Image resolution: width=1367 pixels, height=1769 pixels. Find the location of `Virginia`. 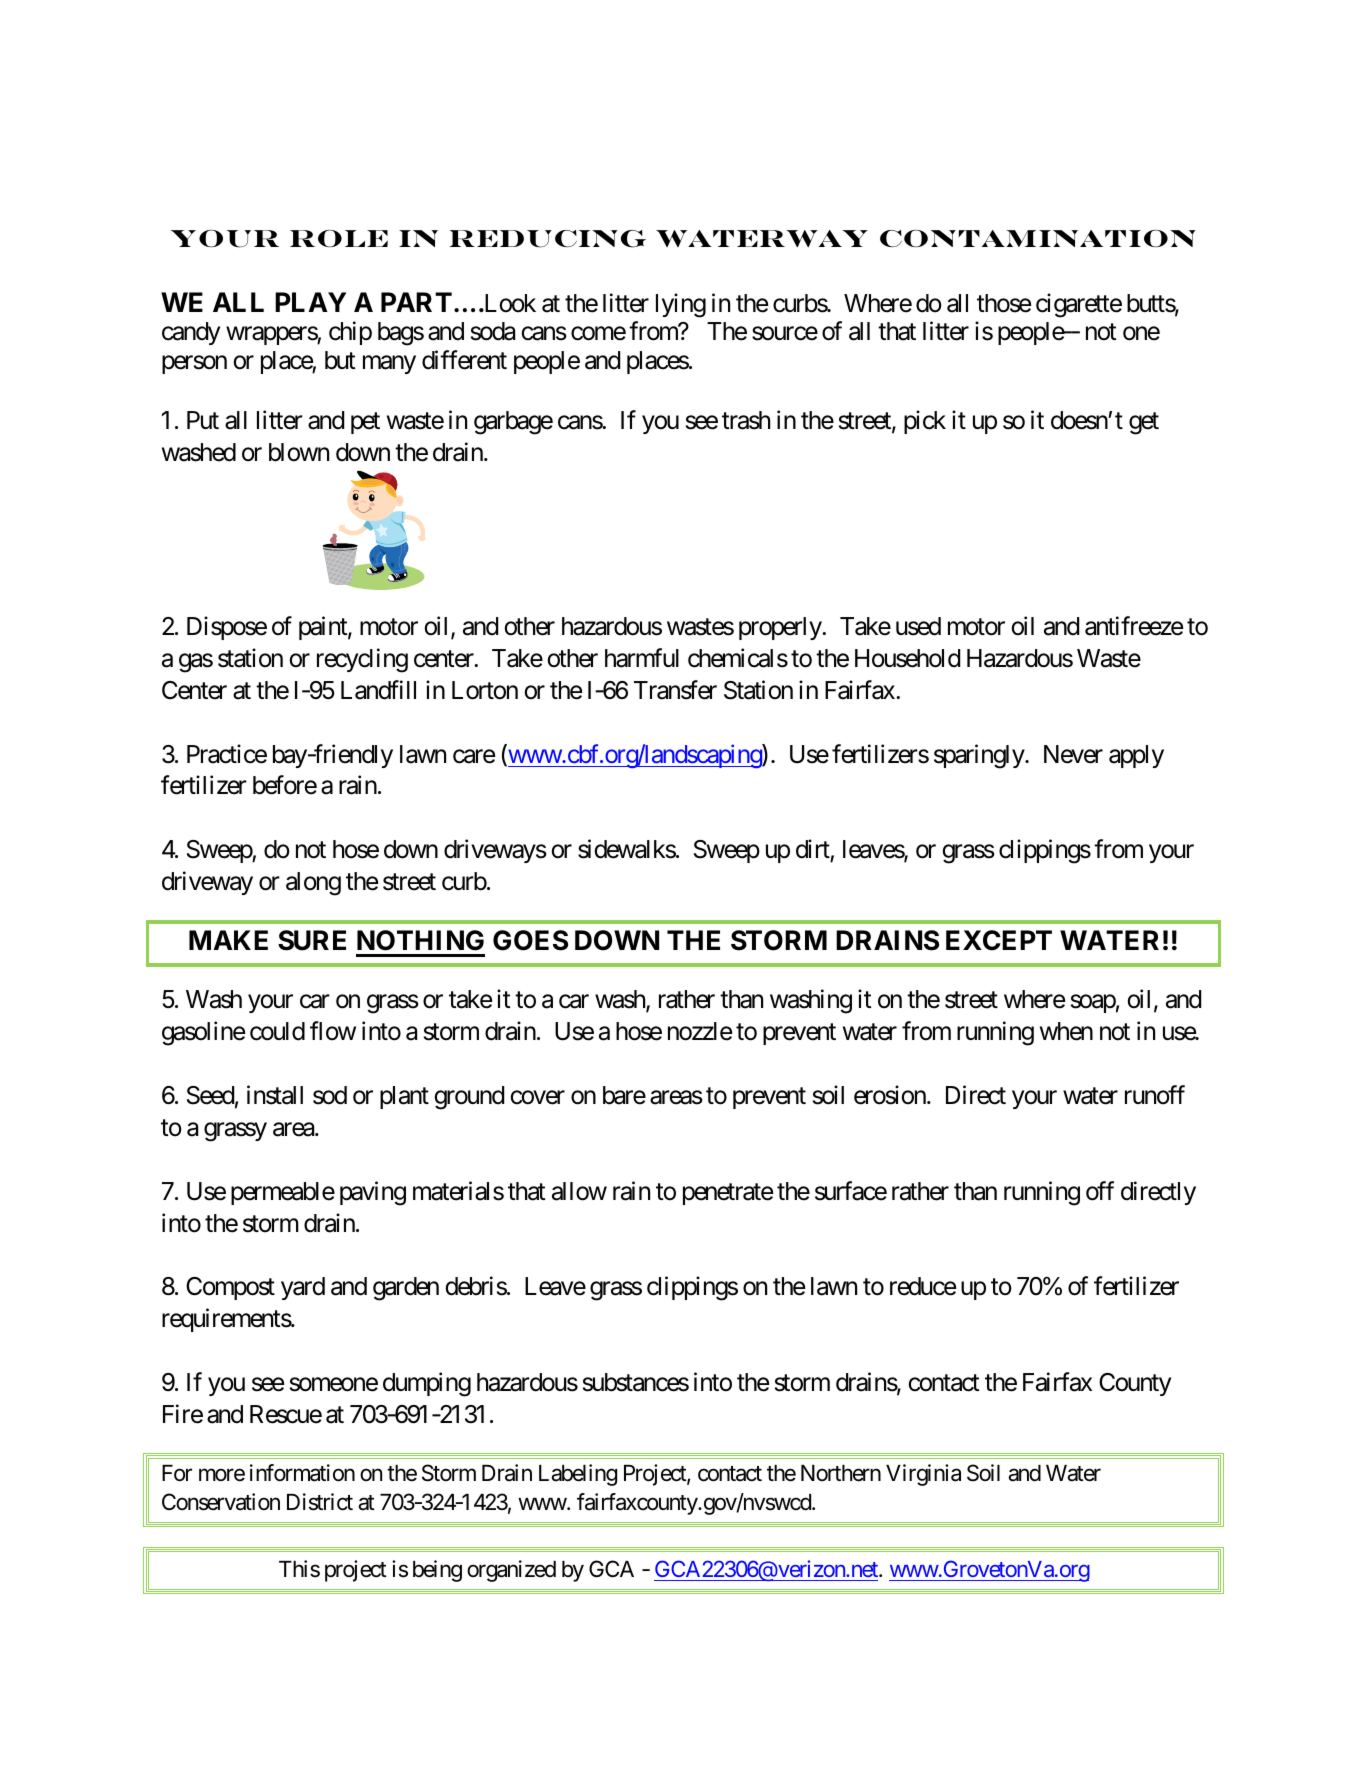

Virginia is located at coordinates (923, 1475).
